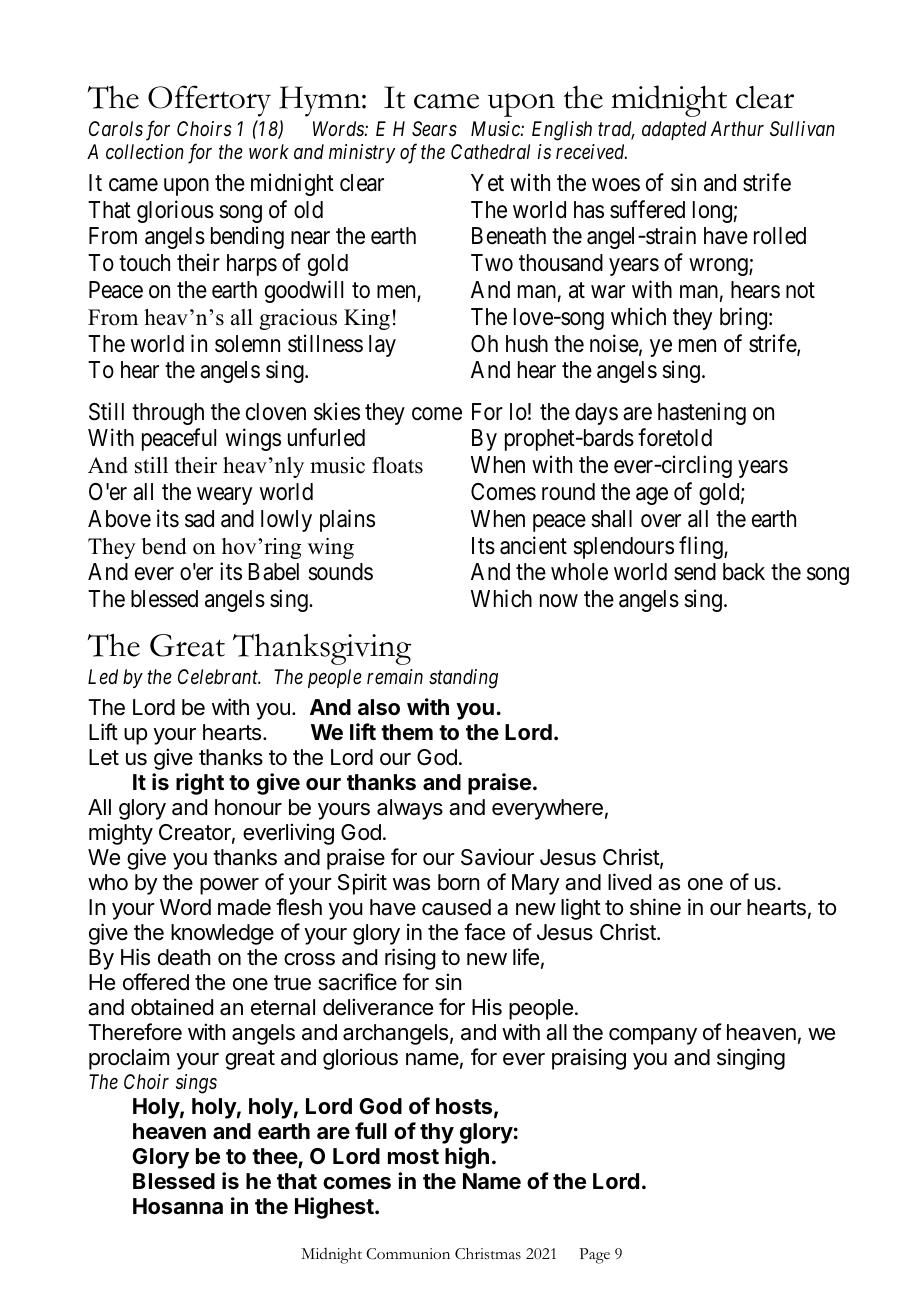  Describe the element at coordinates (487, 183) in the screenshot. I see `Yet` at that location.
